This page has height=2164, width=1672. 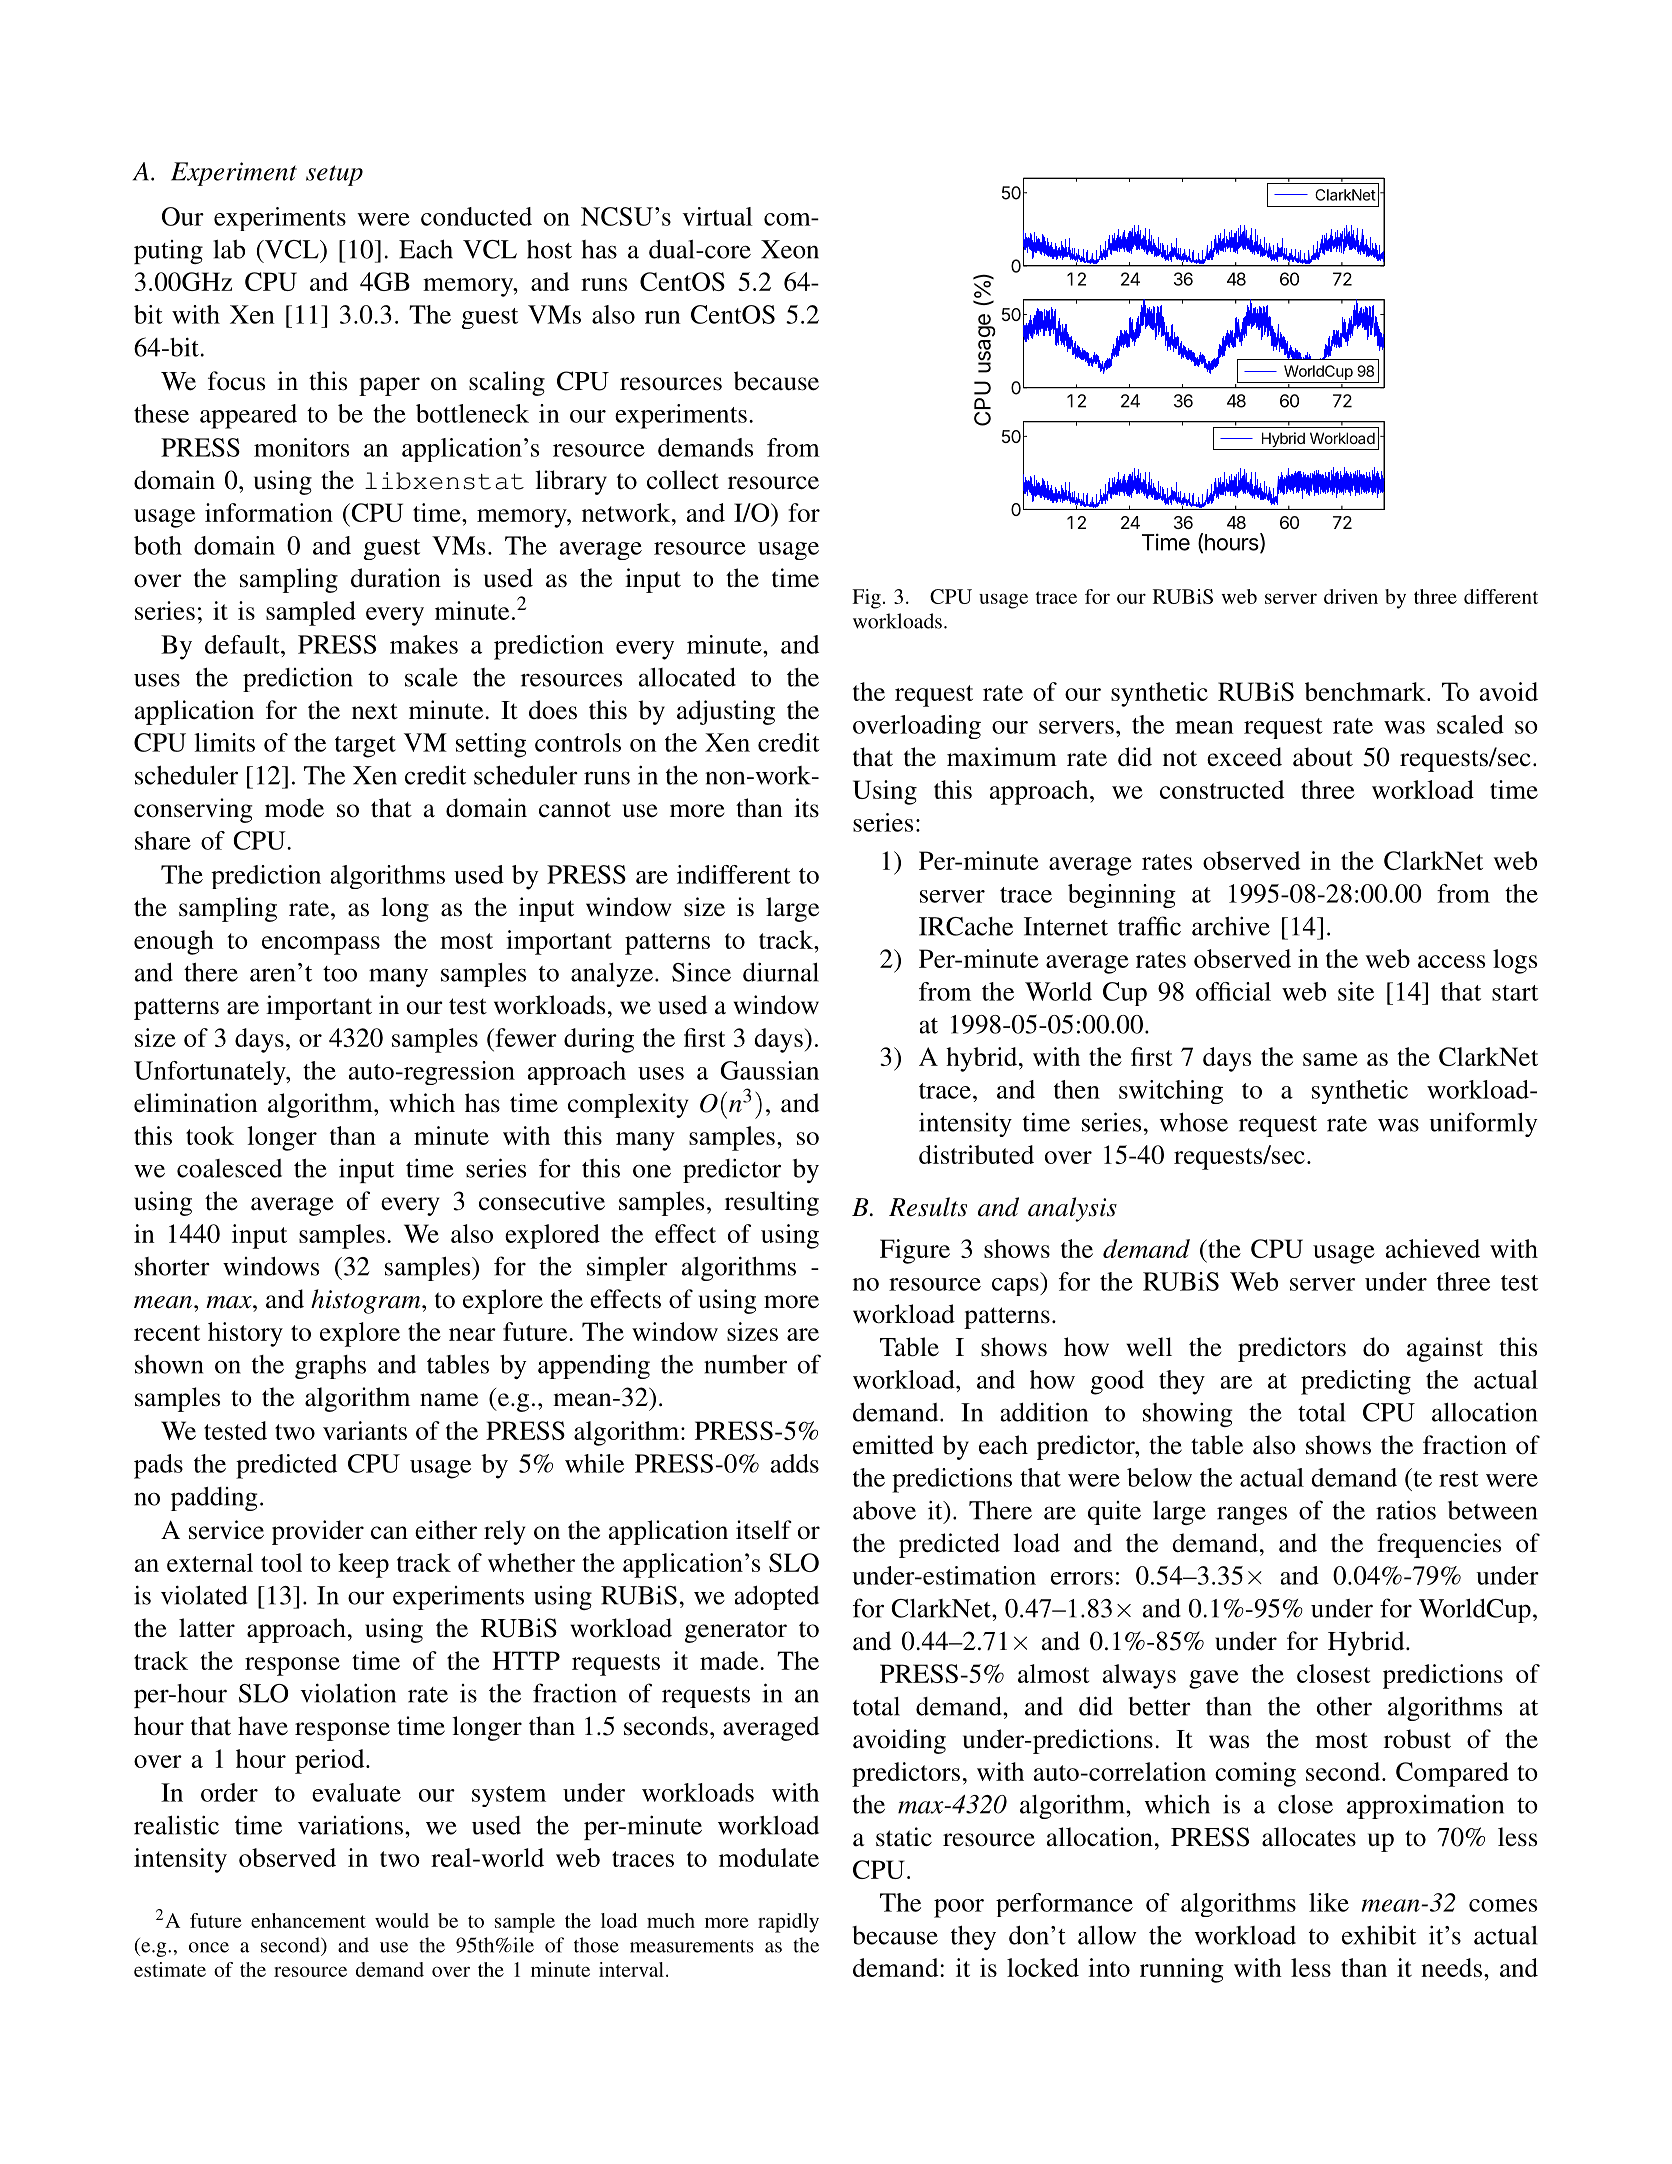 What do you see at coordinates (790, 249) in the page?
I see `Xeon` at bounding box center [790, 249].
